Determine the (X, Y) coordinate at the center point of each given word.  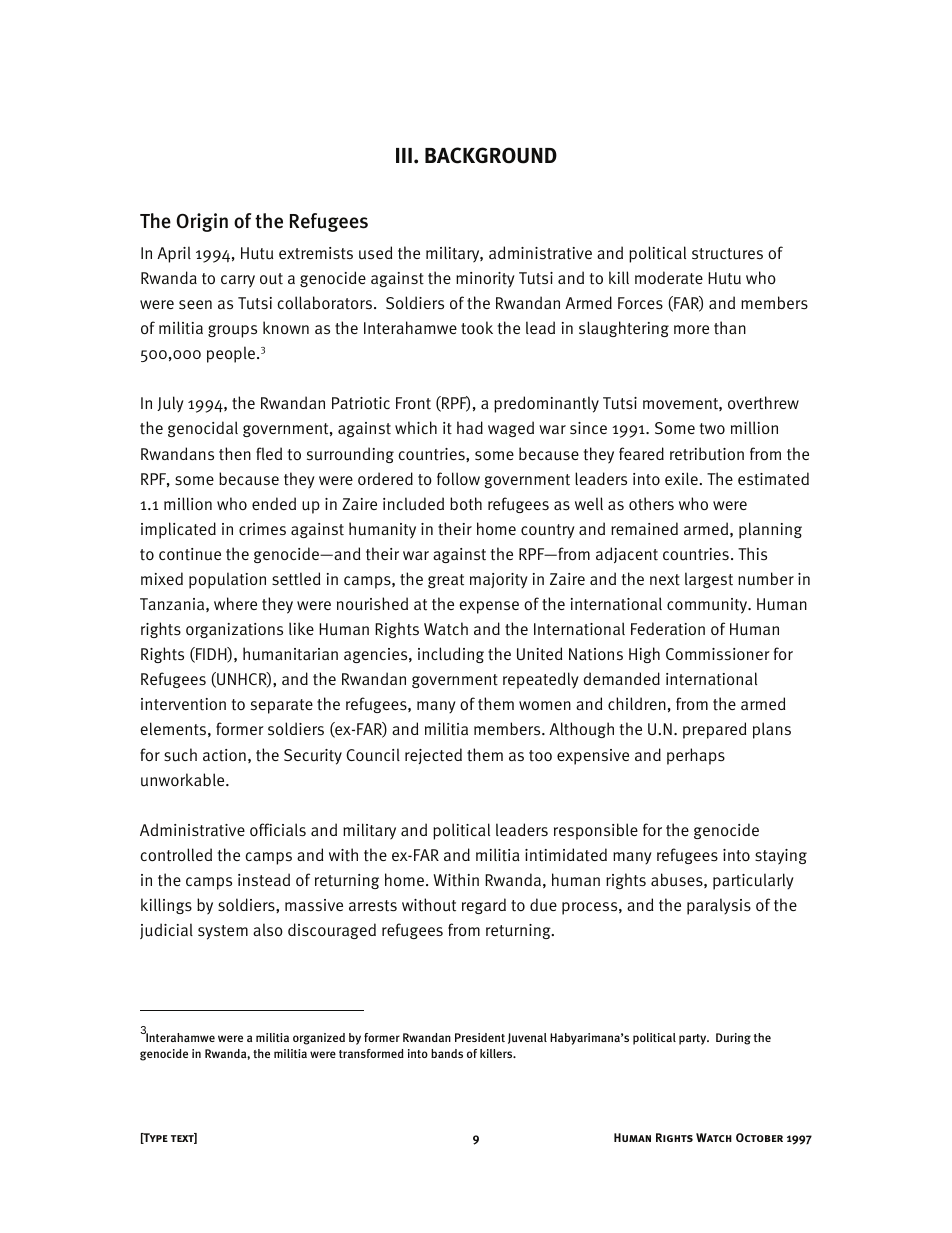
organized (319, 1039)
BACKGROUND (491, 155)
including (451, 655)
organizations (234, 630)
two (712, 429)
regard (484, 906)
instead (264, 880)
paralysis (719, 906)
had (470, 427)
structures (727, 254)
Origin (202, 222)
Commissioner (718, 654)
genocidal (203, 429)
